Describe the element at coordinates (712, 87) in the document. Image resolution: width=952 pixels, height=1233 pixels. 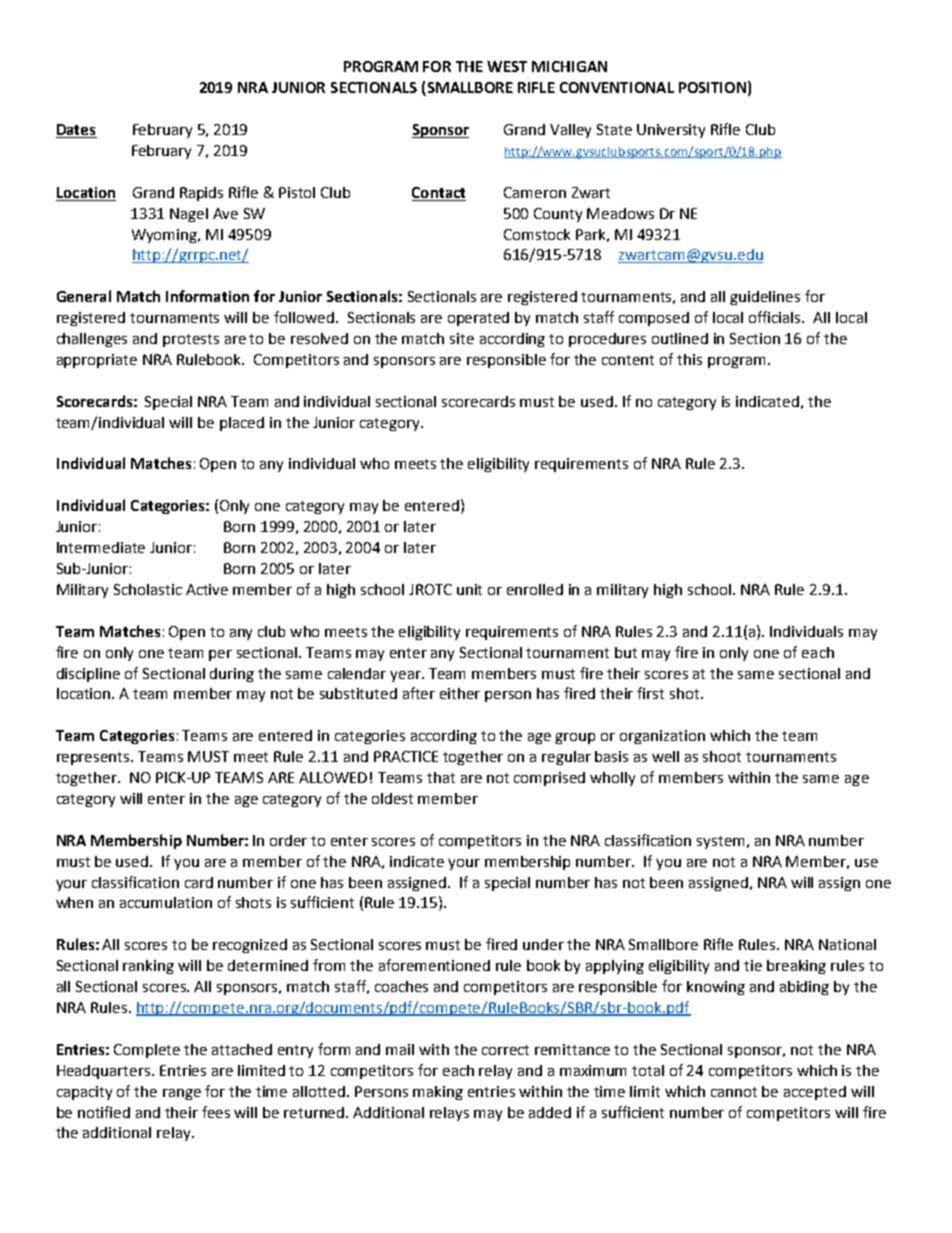
I see `POSITION` at that location.
